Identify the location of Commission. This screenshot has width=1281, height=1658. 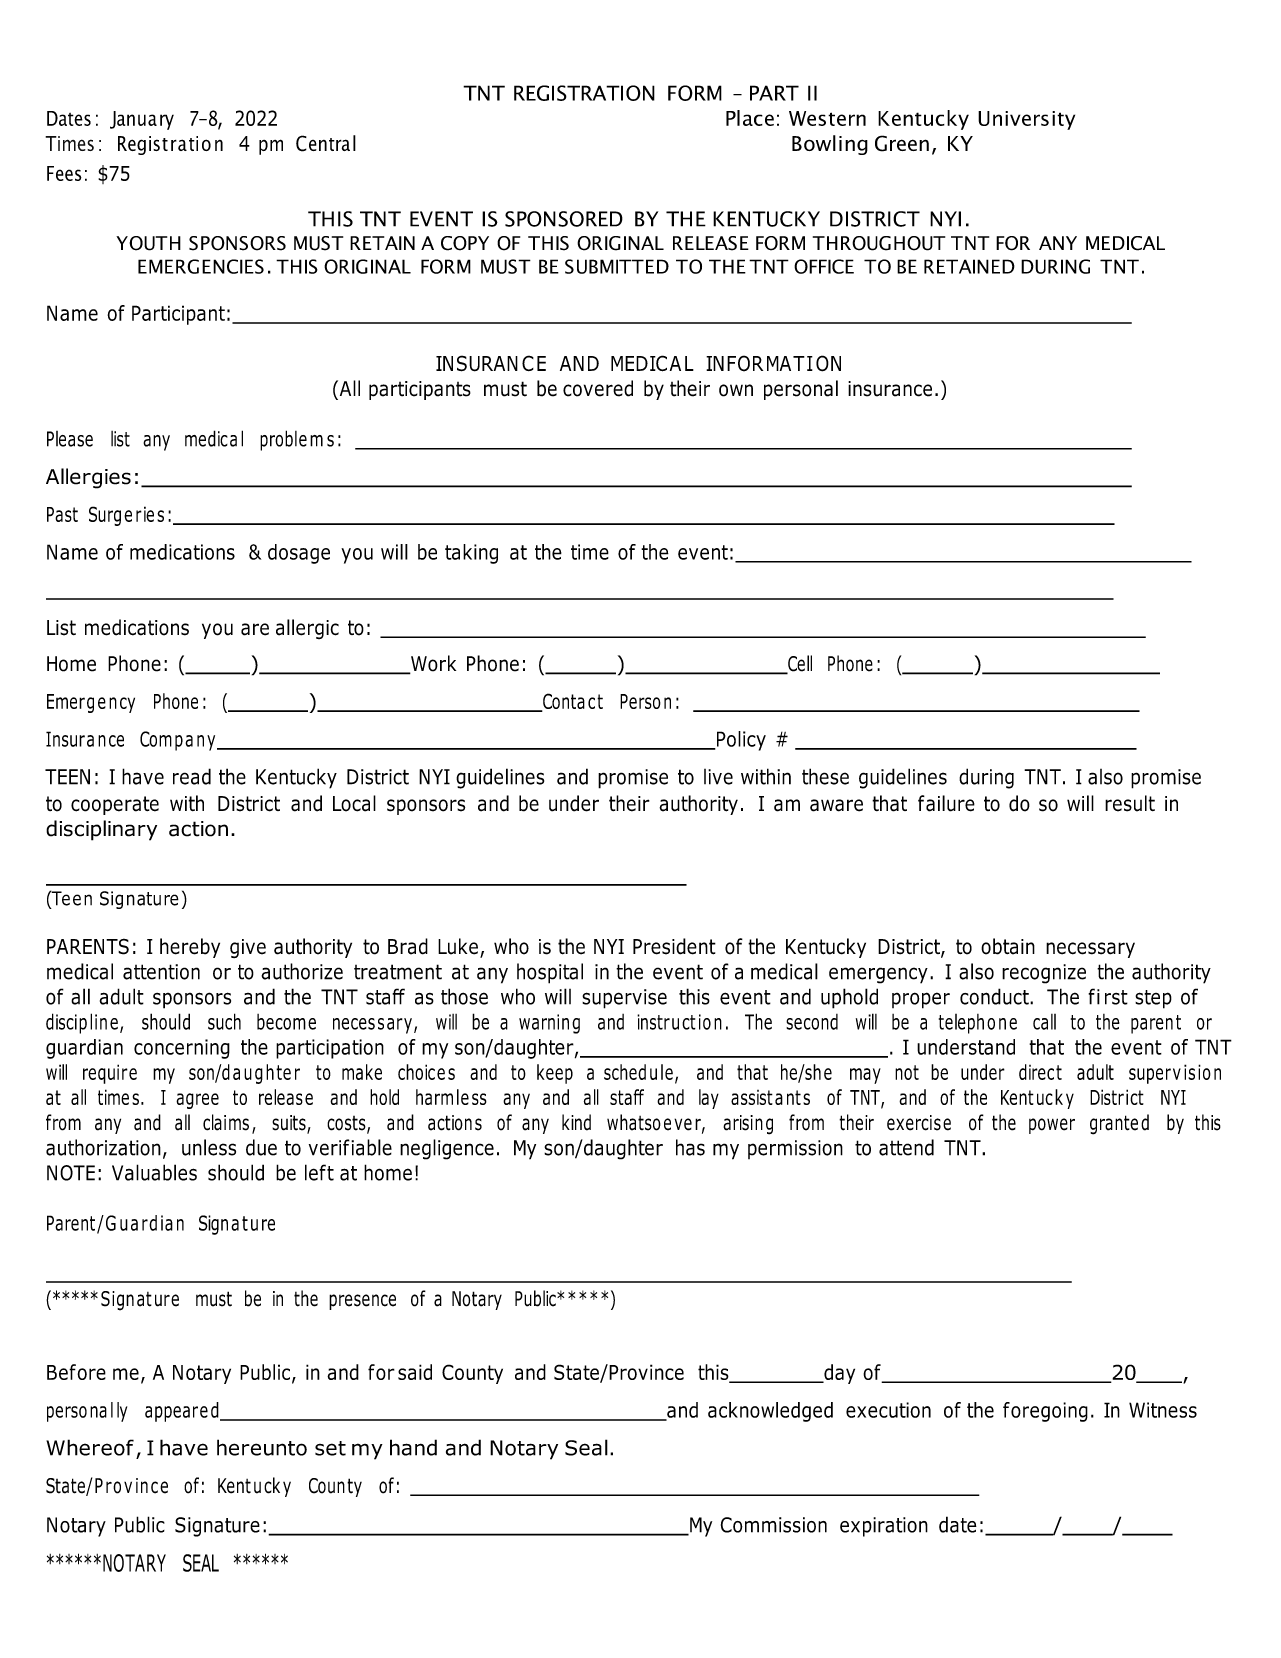
(774, 1525).
